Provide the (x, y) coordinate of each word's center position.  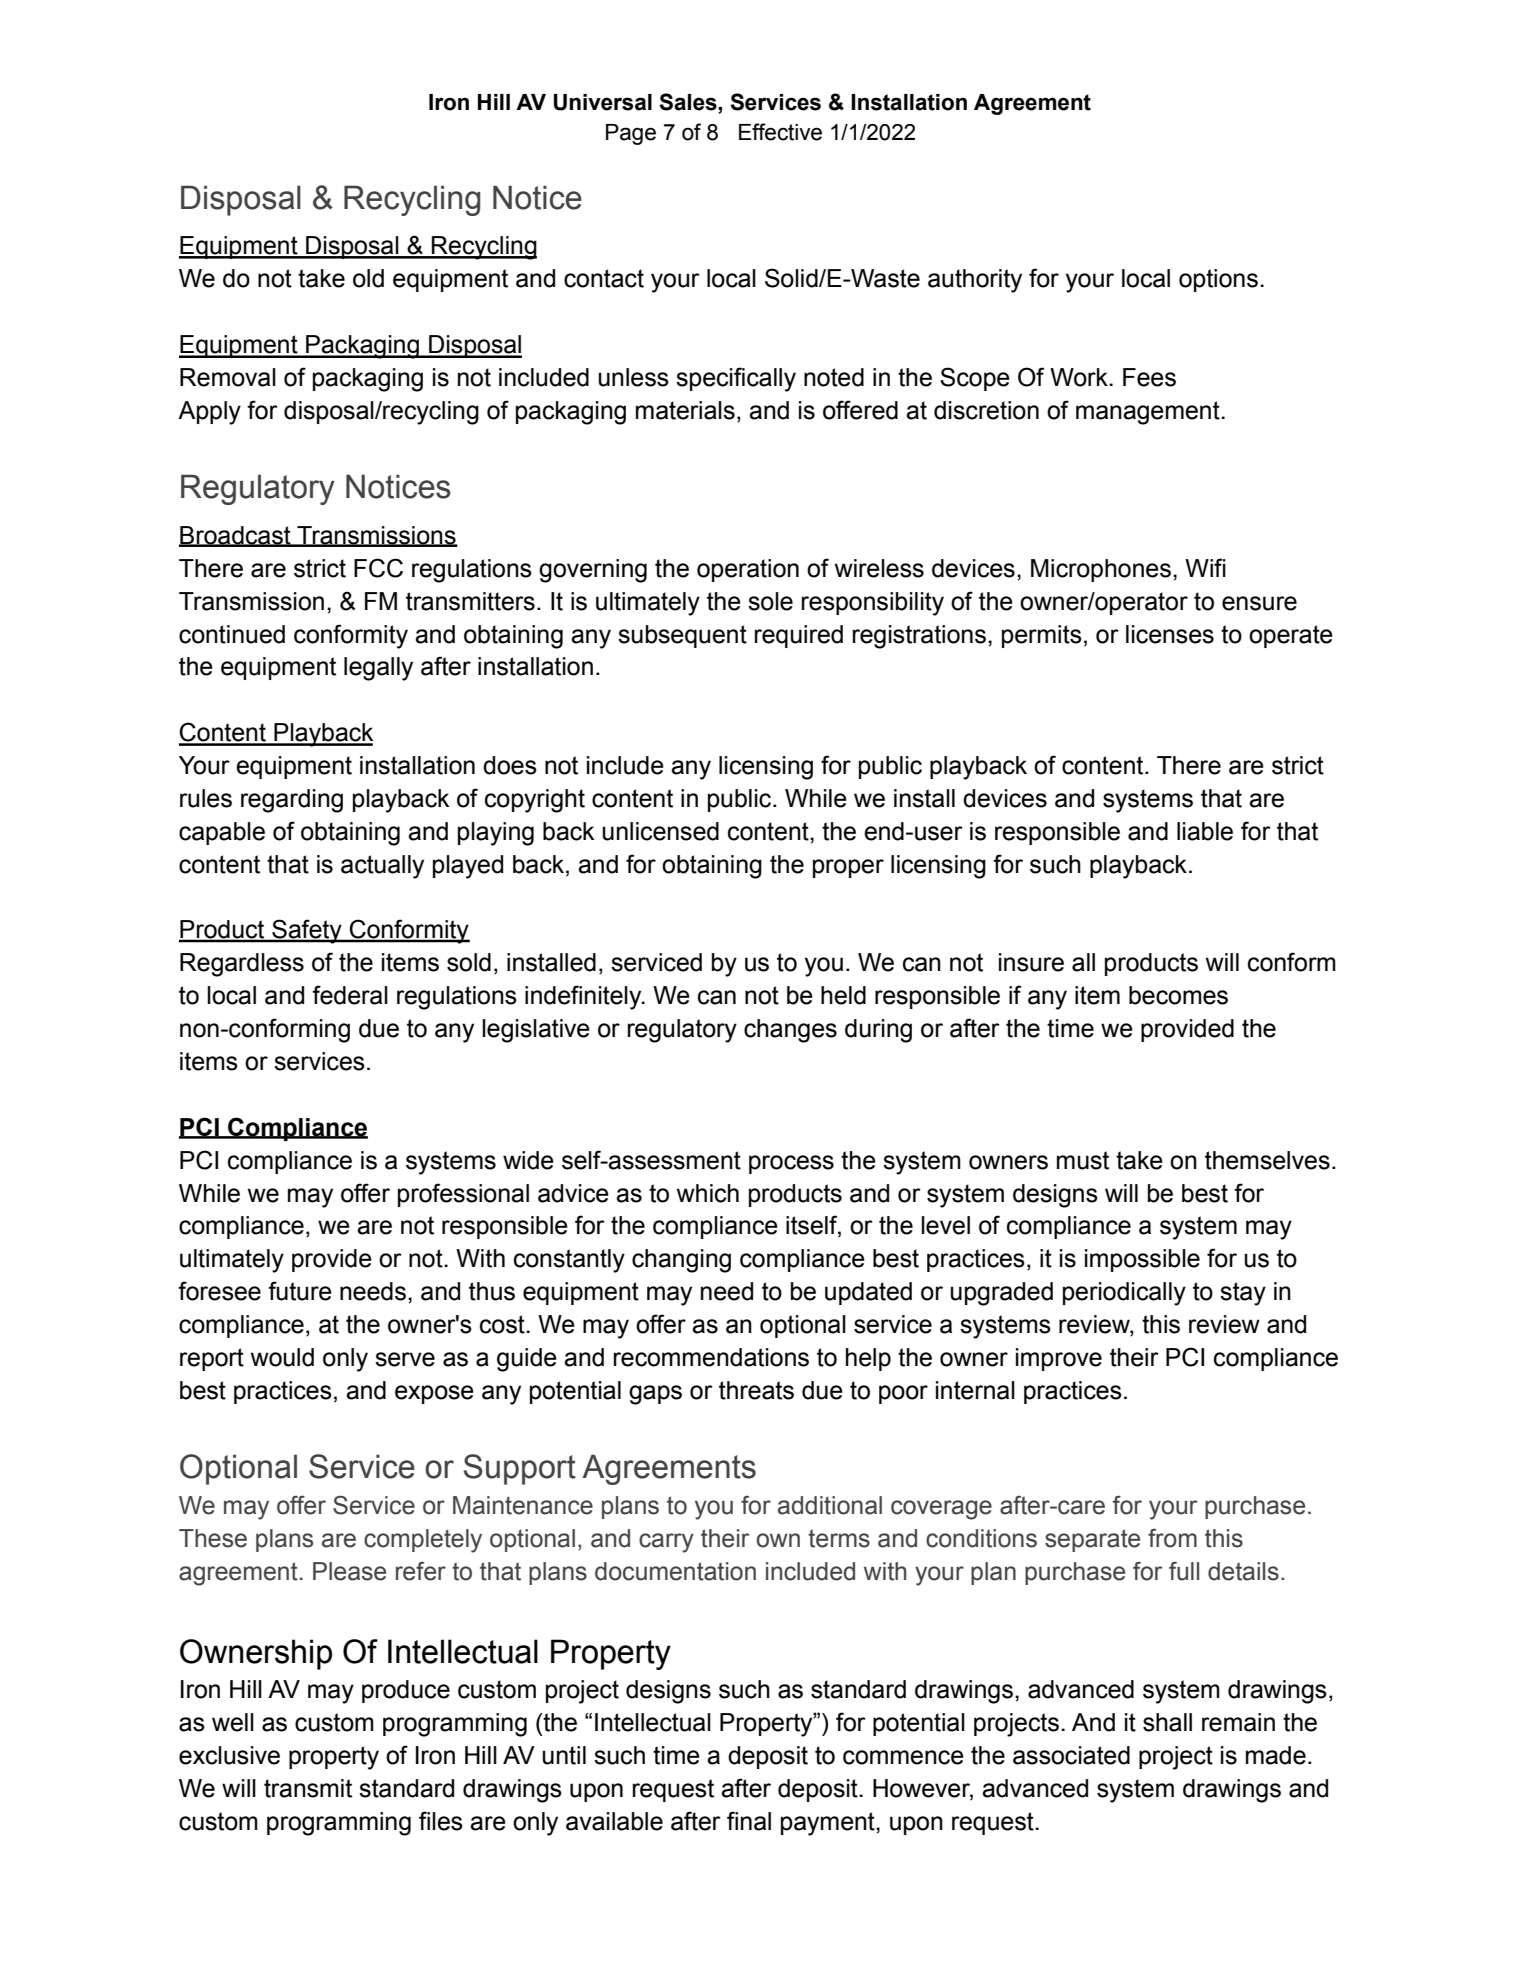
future (300, 1291)
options (1218, 280)
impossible (1142, 1260)
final (749, 1821)
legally (378, 669)
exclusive (229, 1755)
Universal (603, 102)
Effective (780, 132)
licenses (1170, 634)
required (799, 636)
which (708, 1193)
